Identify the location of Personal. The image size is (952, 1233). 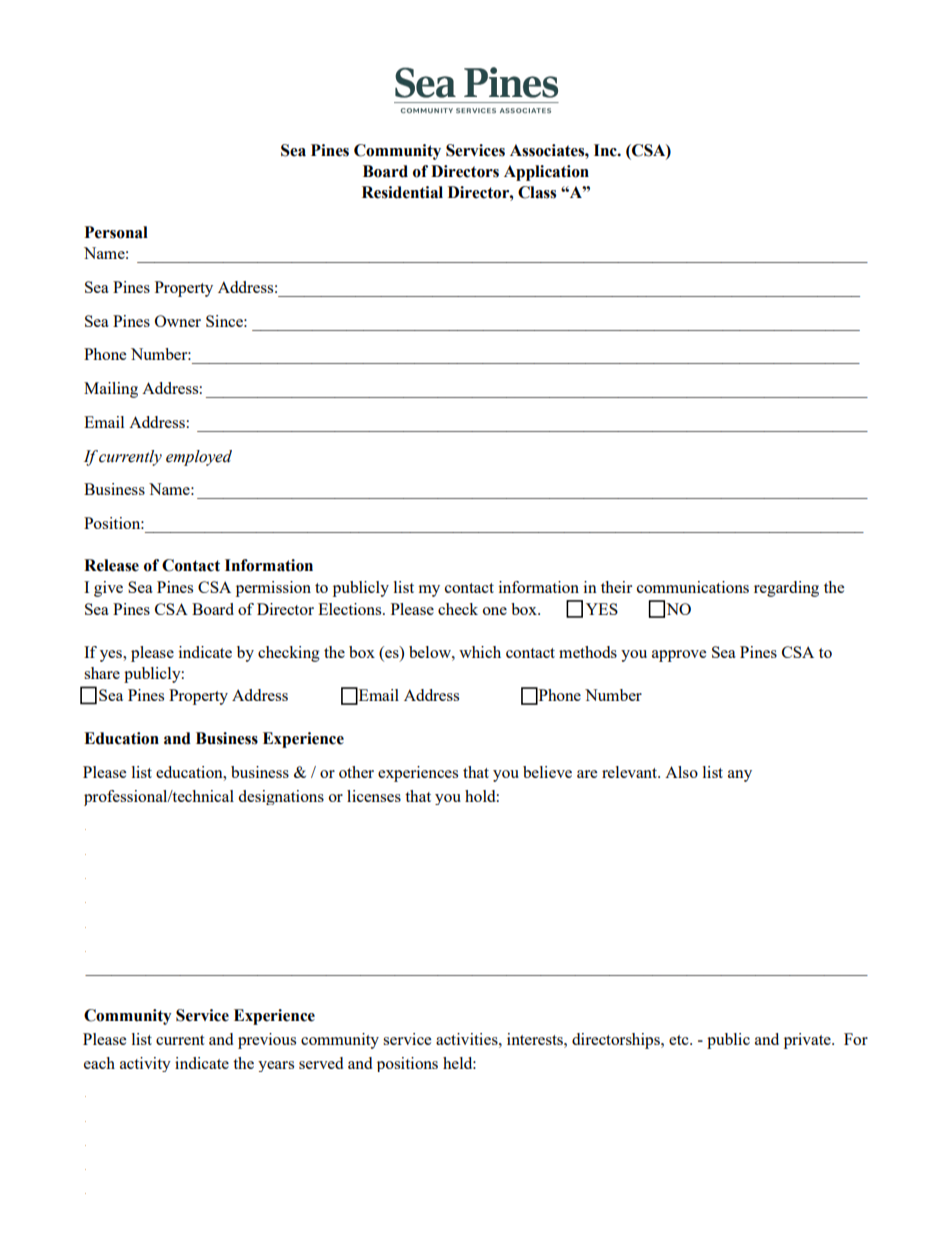
(116, 232).
